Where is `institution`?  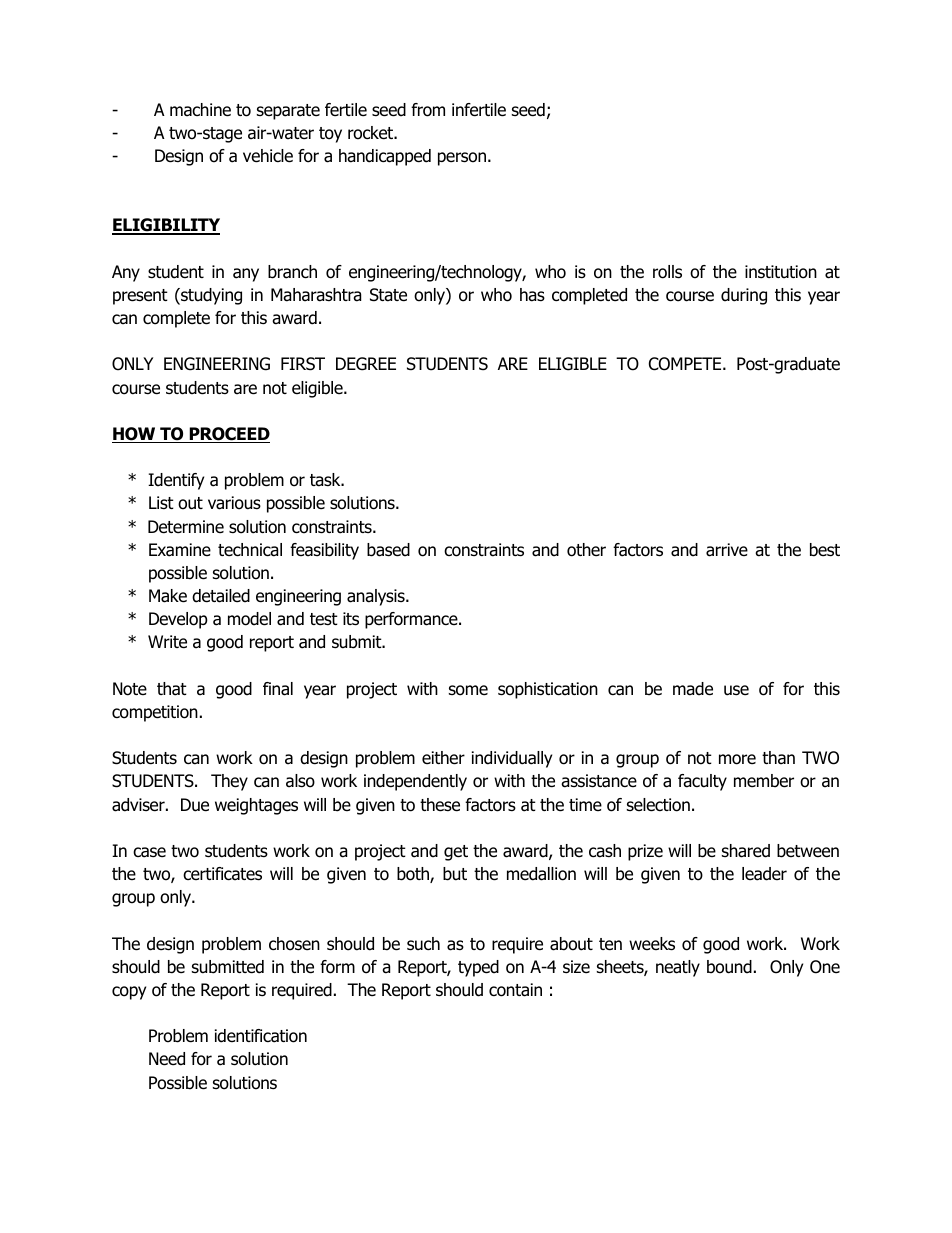 institution is located at coordinates (781, 272).
